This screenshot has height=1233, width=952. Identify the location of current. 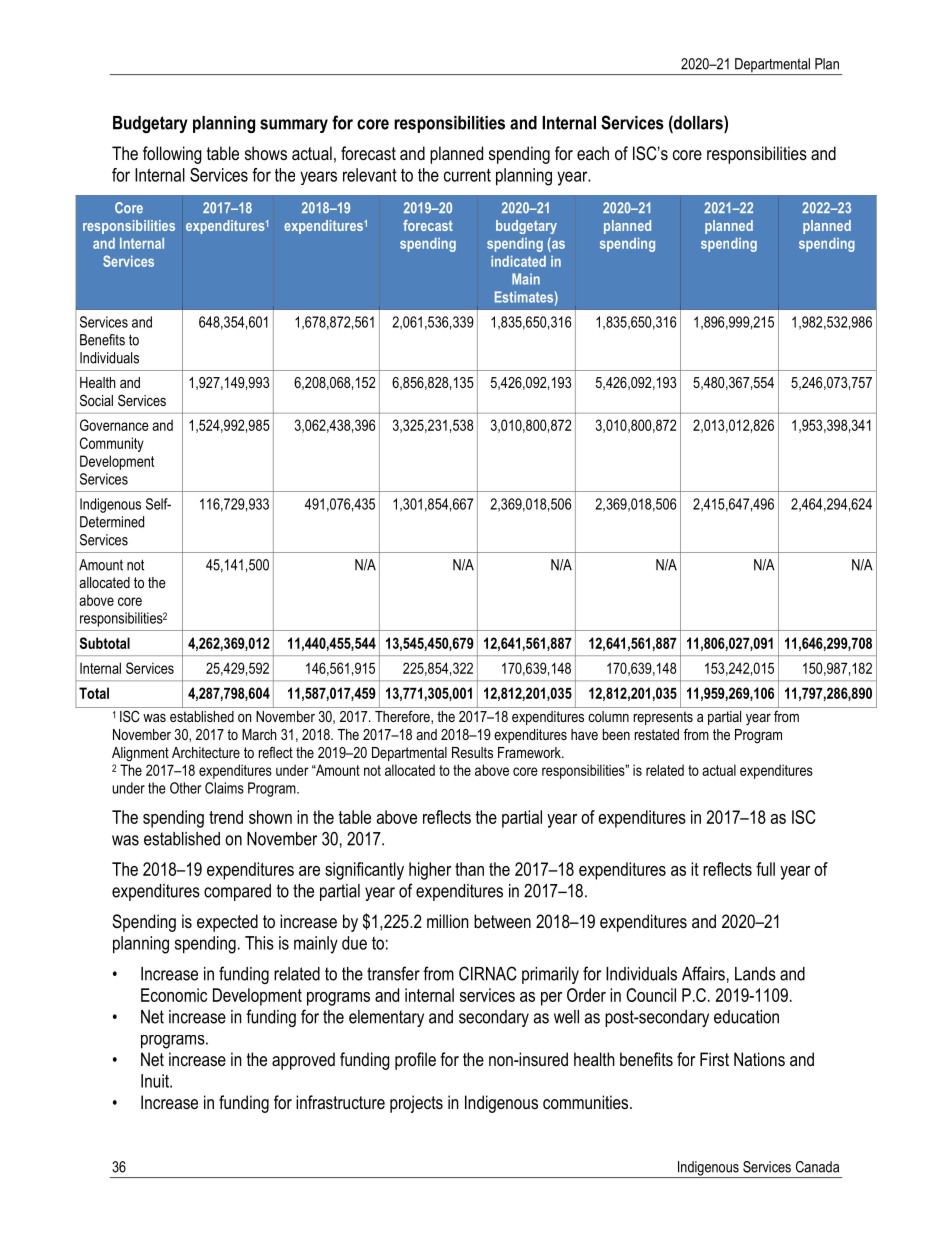
(467, 175).
